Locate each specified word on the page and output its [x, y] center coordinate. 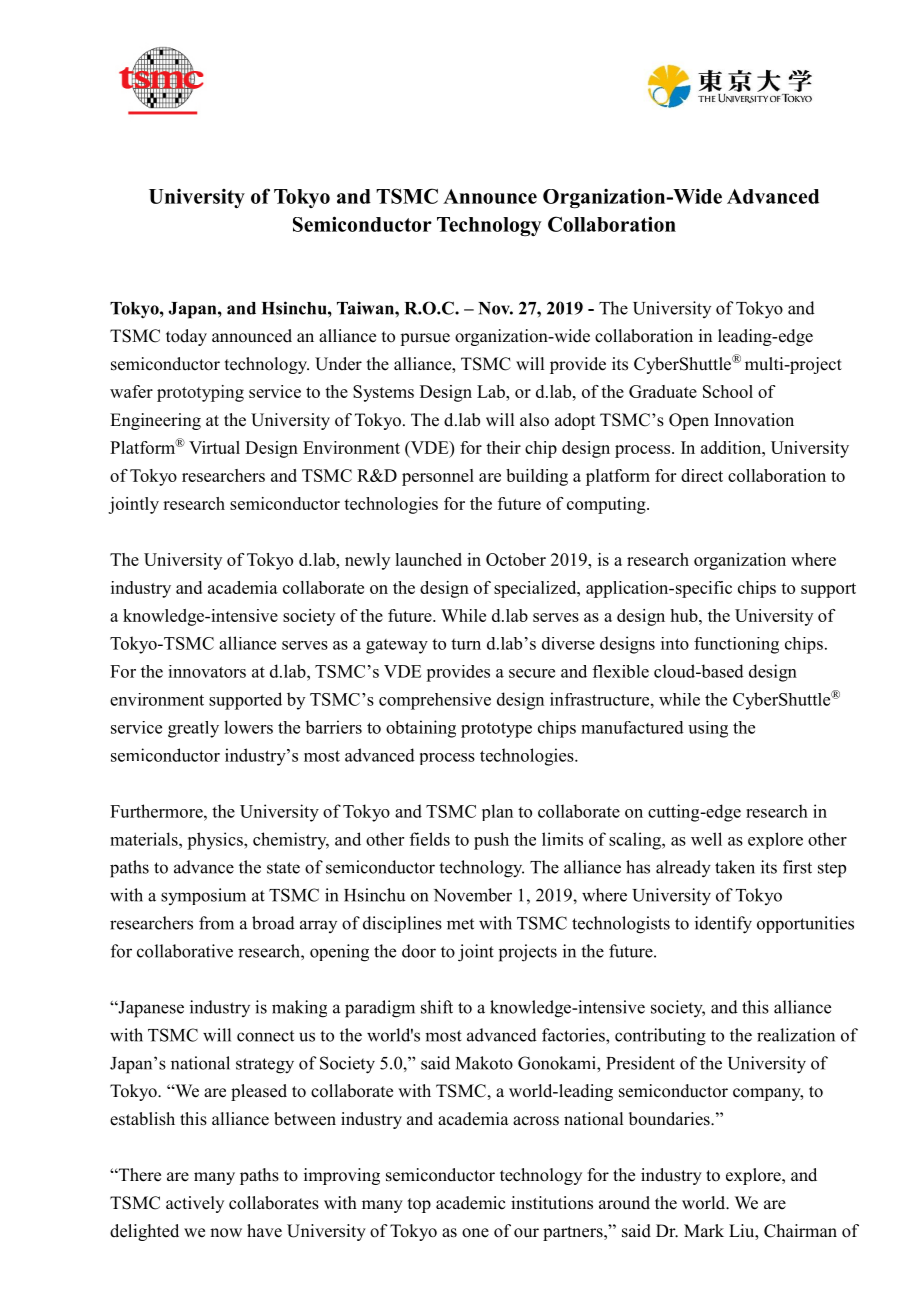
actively [195, 1204]
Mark [704, 1230]
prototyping [200, 393]
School [728, 391]
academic [470, 1203]
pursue [425, 339]
